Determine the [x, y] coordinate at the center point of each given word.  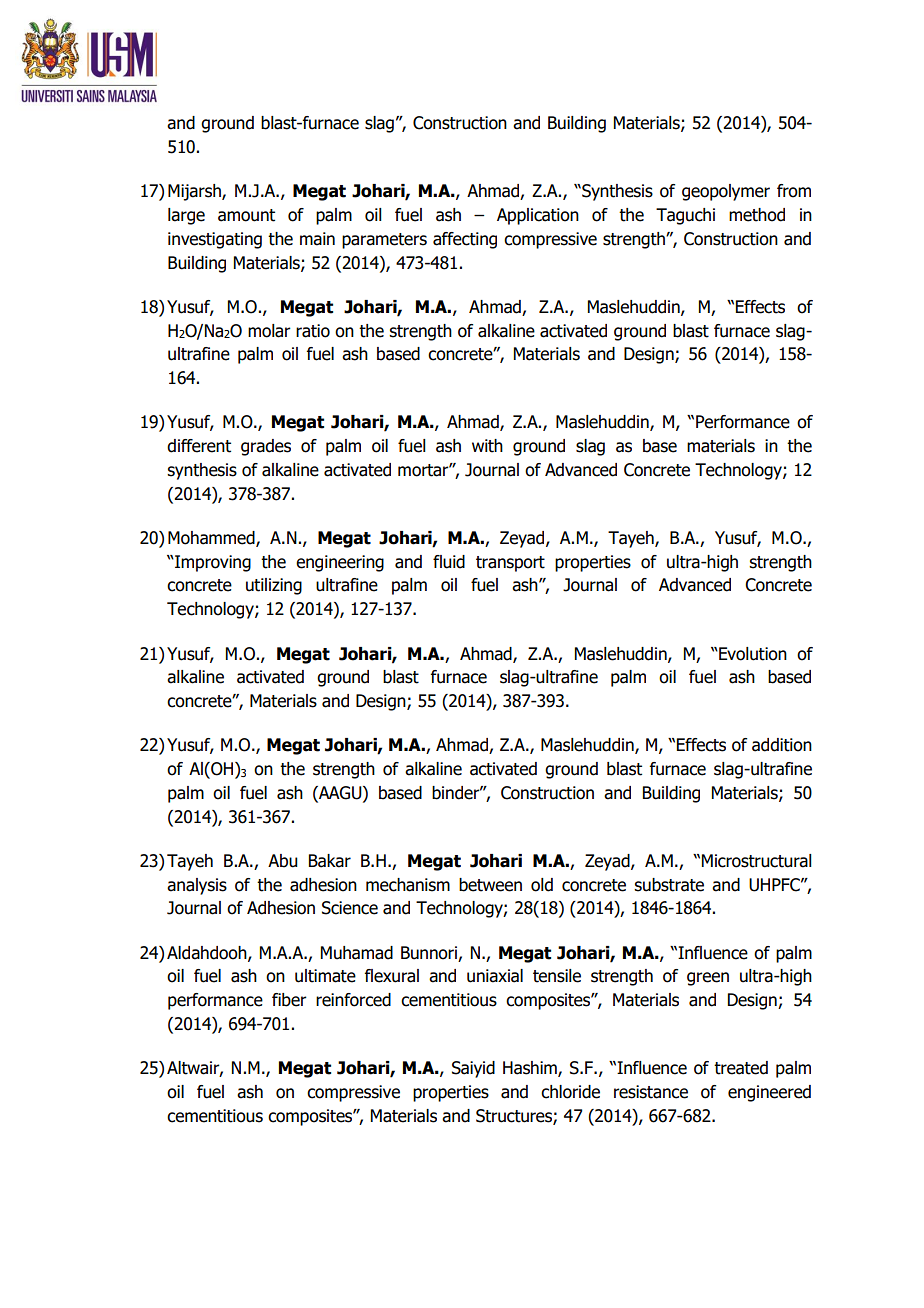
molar [269, 331]
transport [510, 564]
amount [246, 215]
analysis [197, 886]
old [542, 885]
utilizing [274, 586]
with [487, 446]
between [490, 885]
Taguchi [685, 216]
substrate [669, 885]
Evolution [752, 654]
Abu [283, 861]
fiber [289, 1000]
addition [782, 745]
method [757, 215]
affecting [465, 240]
